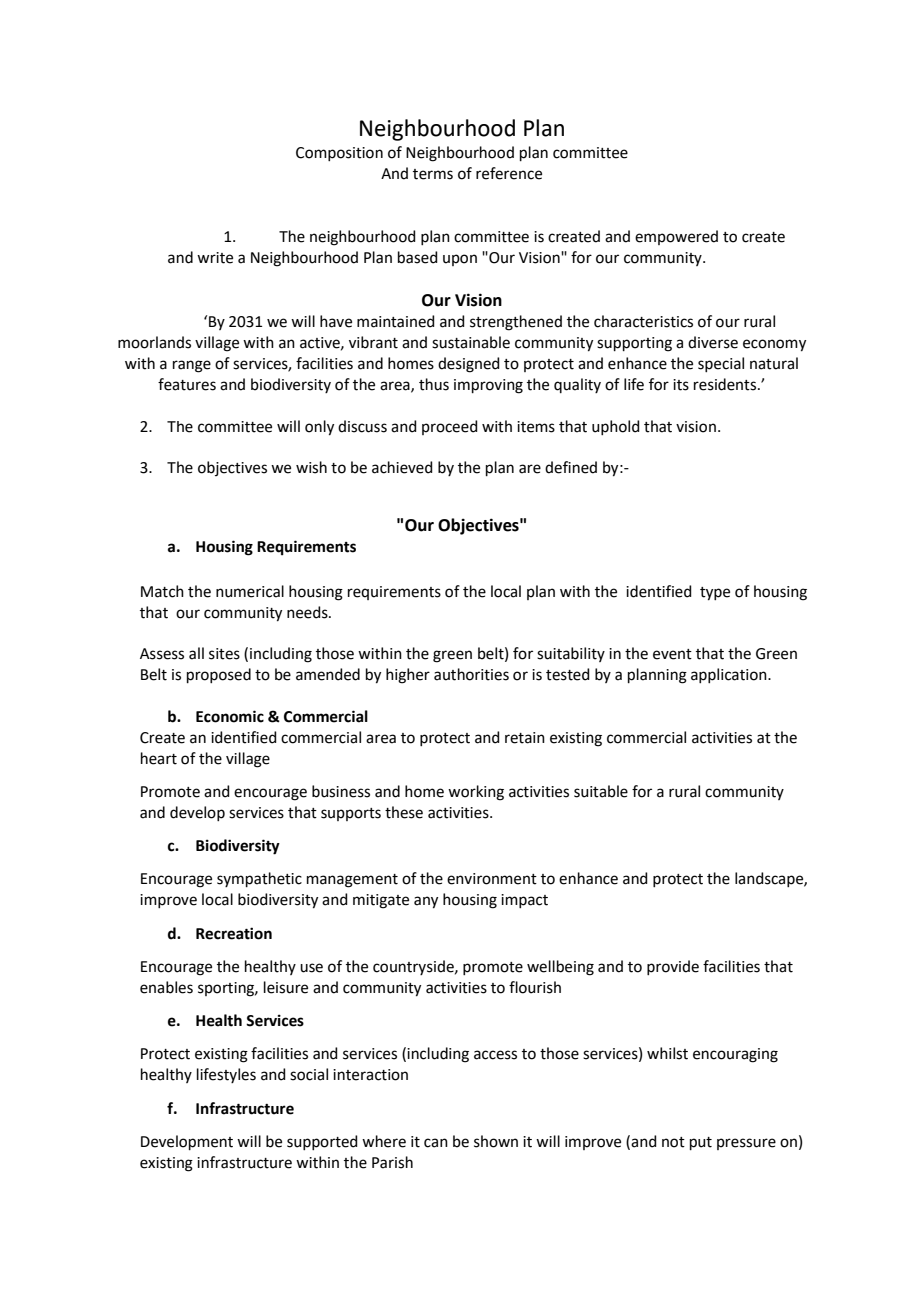 The height and width of the image is (1308, 924). I want to click on provide, so click(673, 967).
